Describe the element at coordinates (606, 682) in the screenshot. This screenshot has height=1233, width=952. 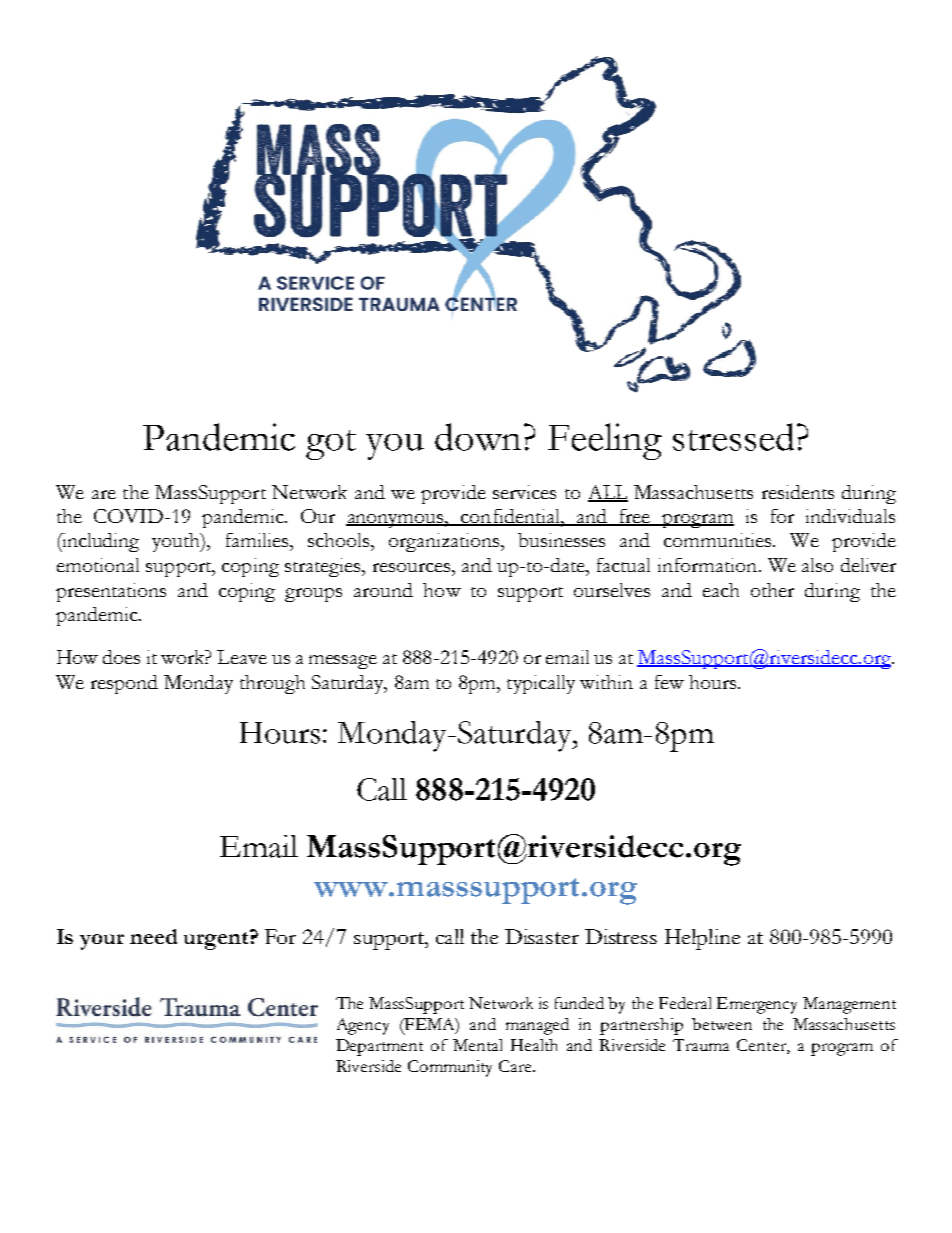
I see `within` at that location.
